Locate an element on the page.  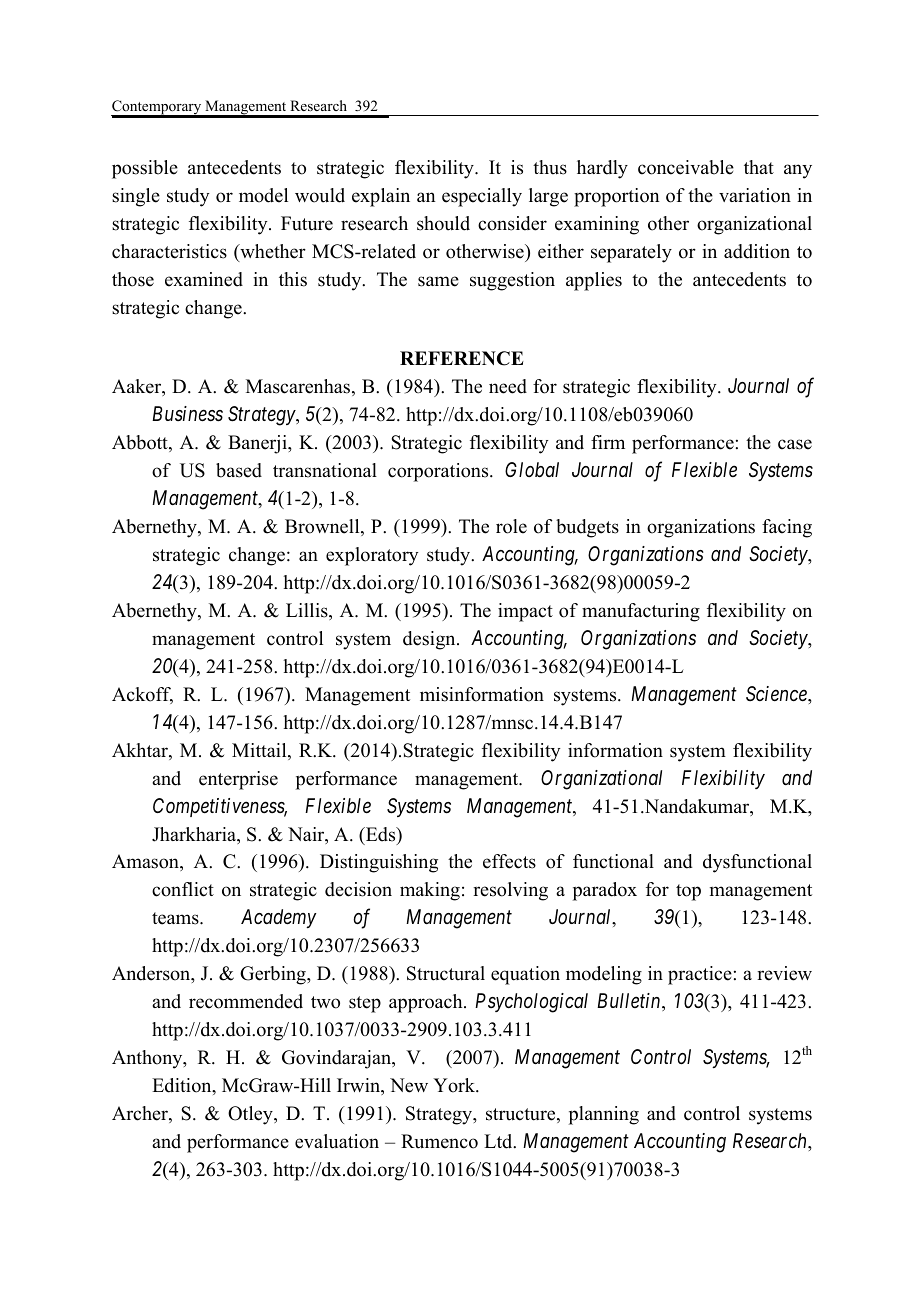
making is located at coordinates (430, 891).
